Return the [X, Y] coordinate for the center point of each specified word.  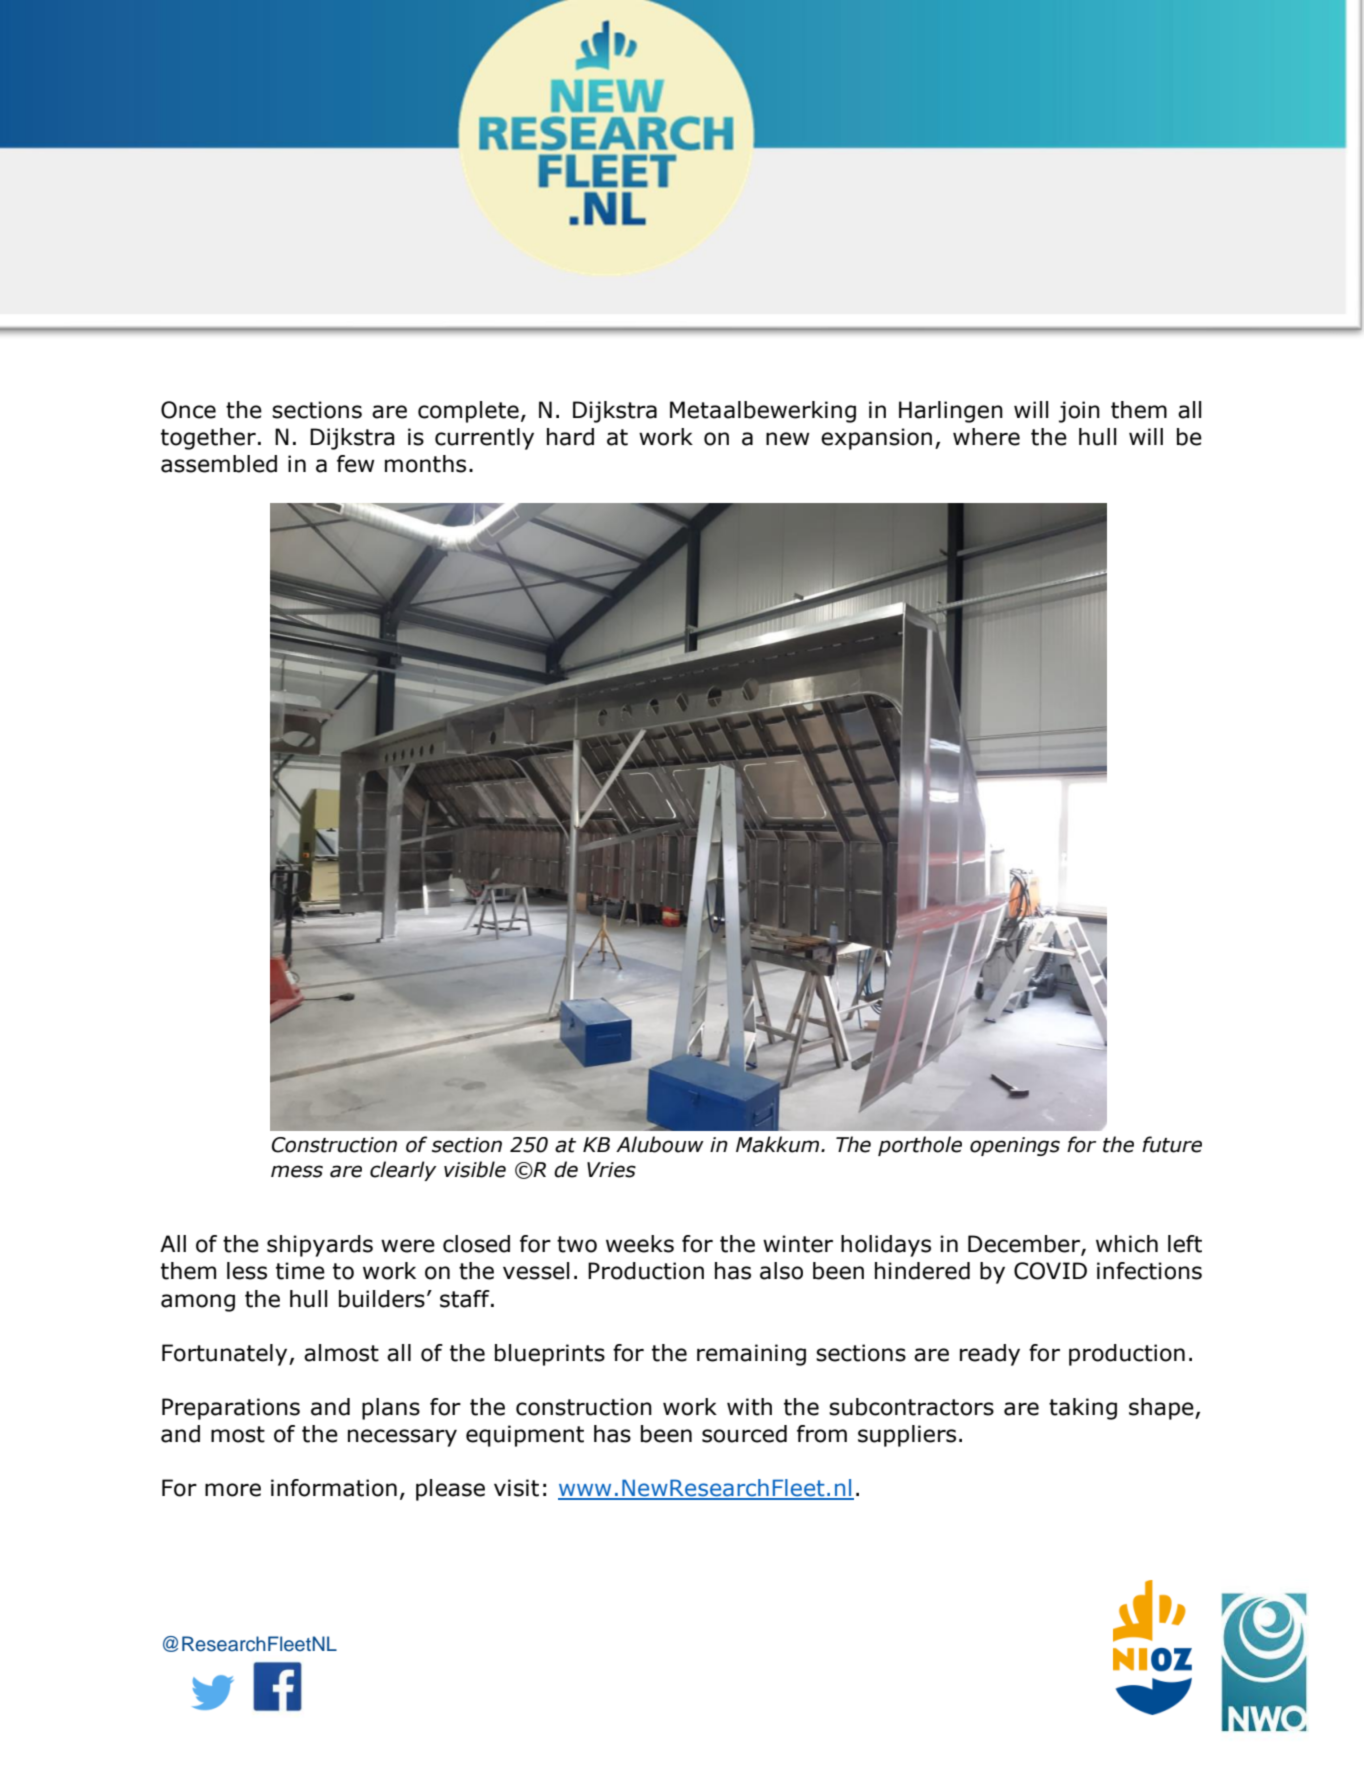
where [986, 437]
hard [570, 437]
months [425, 464]
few [356, 464]
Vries [611, 1170]
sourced [744, 1434]
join [1079, 412]
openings [1015, 1146]
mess [297, 1171]
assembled [219, 464]
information [334, 1488]
